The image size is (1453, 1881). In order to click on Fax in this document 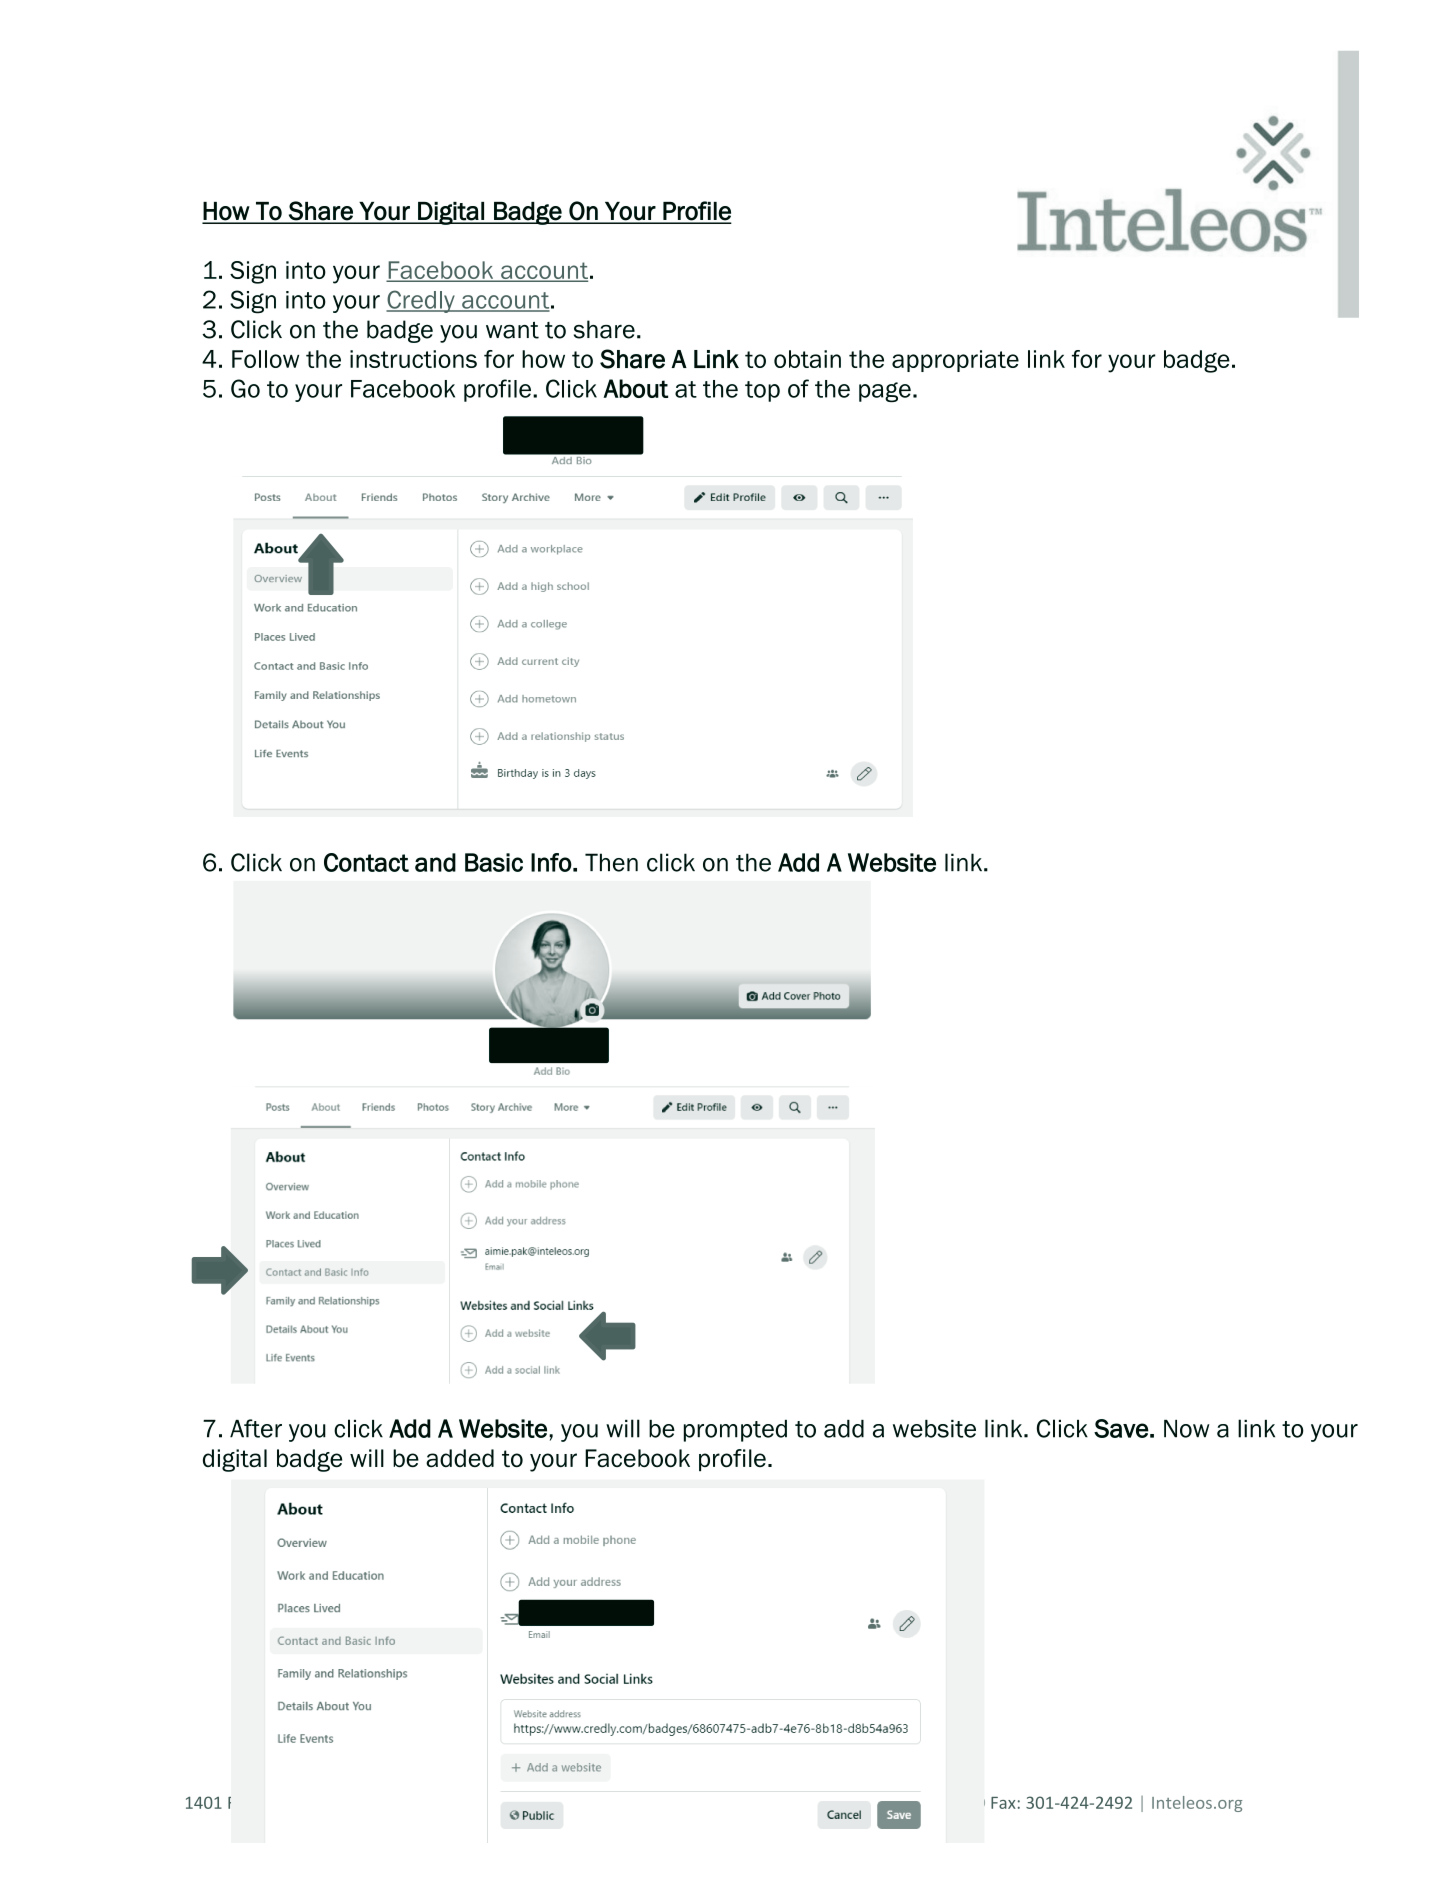, I will do `click(1003, 1803)`.
